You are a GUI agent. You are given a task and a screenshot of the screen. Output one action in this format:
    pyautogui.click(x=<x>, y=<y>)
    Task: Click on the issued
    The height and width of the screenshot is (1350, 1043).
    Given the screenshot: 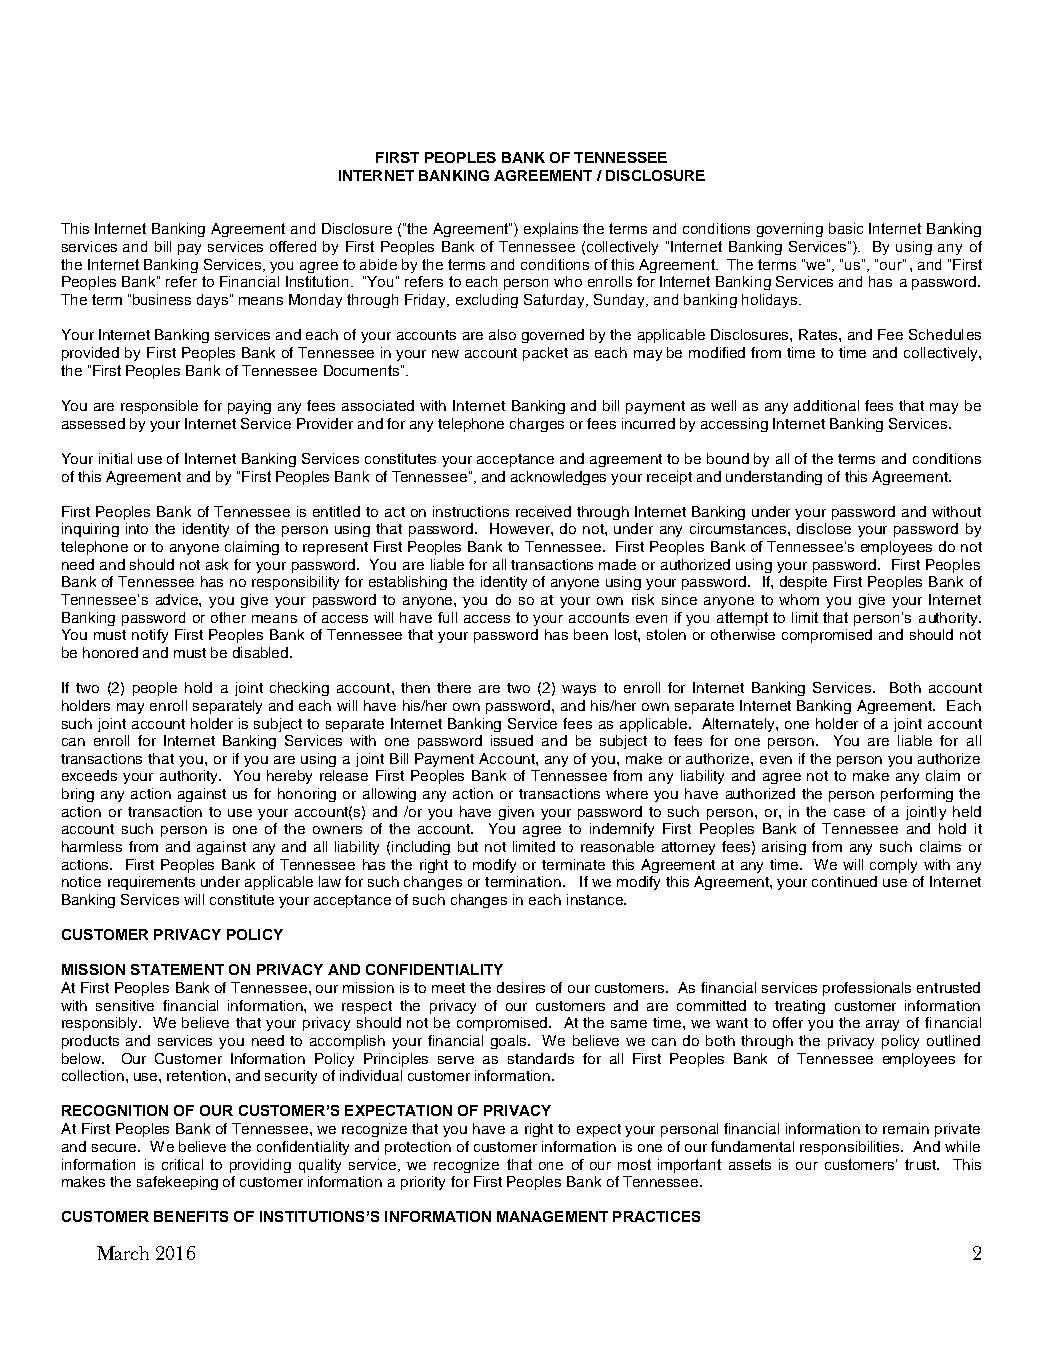 What is the action you would take?
    pyautogui.click(x=512, y=740)
